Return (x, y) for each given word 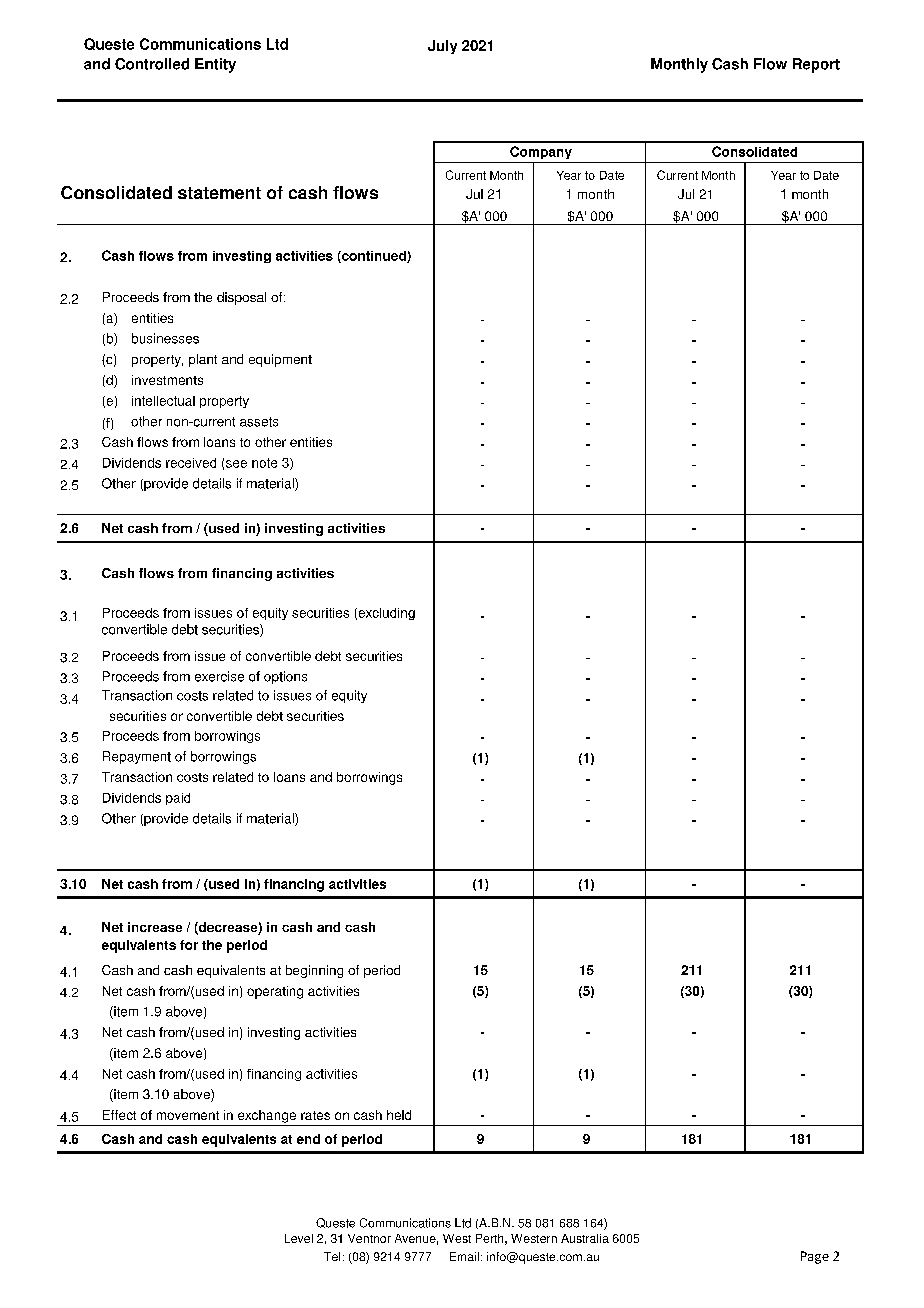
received (191, 463)
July (442, 47)
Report (816, 65)
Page (815, 1257)
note (264, 463)
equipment (280, 360)
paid (178, 799)
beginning (314, 971)
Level (299, 1238)
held (399, 1115)
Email (464, 1256)
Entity (215, 65)
